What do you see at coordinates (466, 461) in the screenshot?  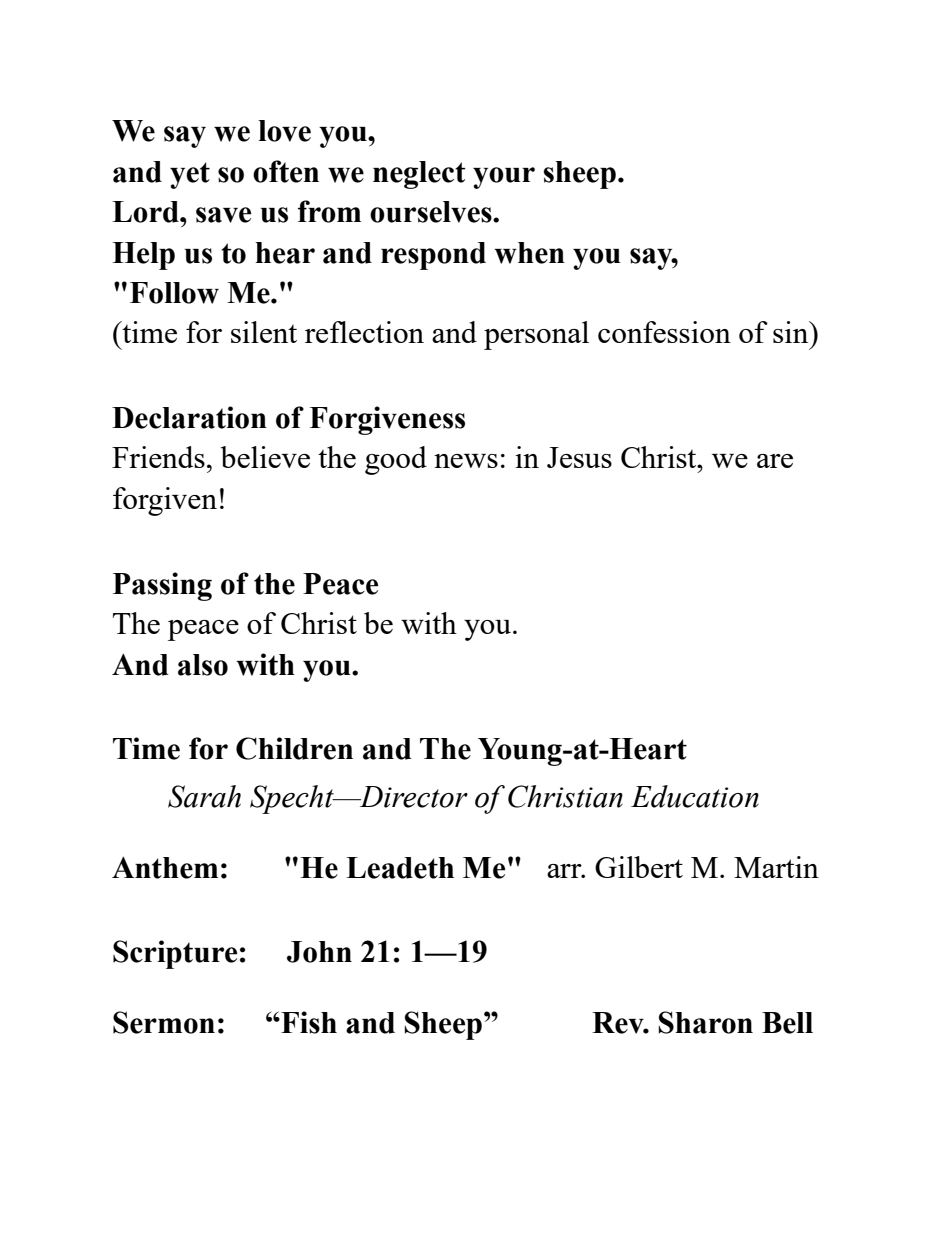 I see `news` at bounding box center [466, 461].
